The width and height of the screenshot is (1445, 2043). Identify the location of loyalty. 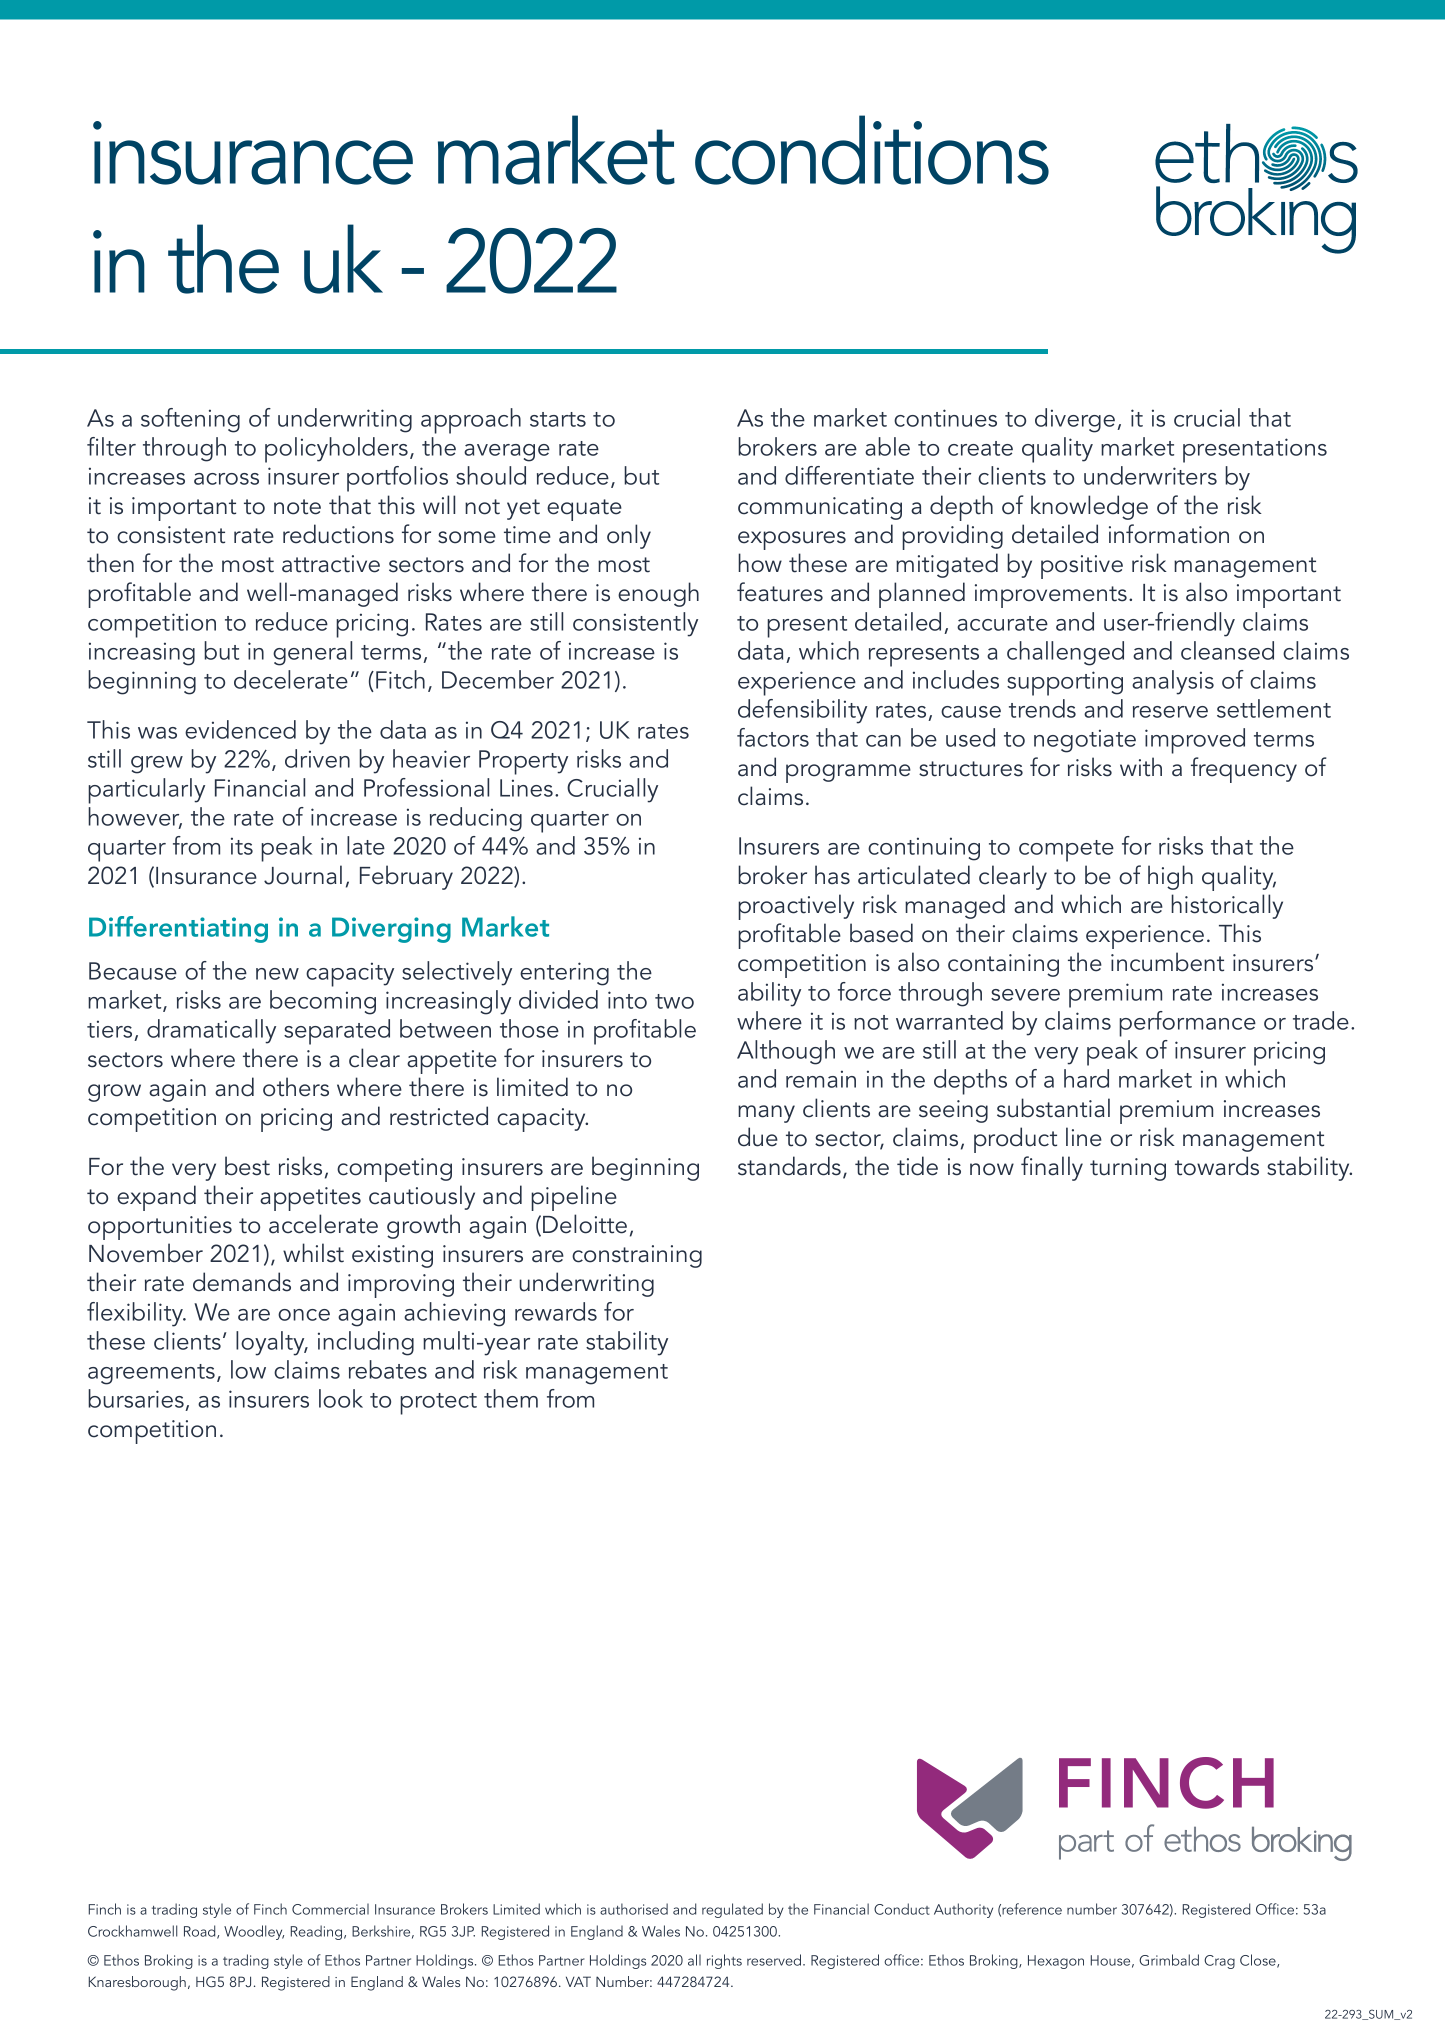
(271, 1343).
